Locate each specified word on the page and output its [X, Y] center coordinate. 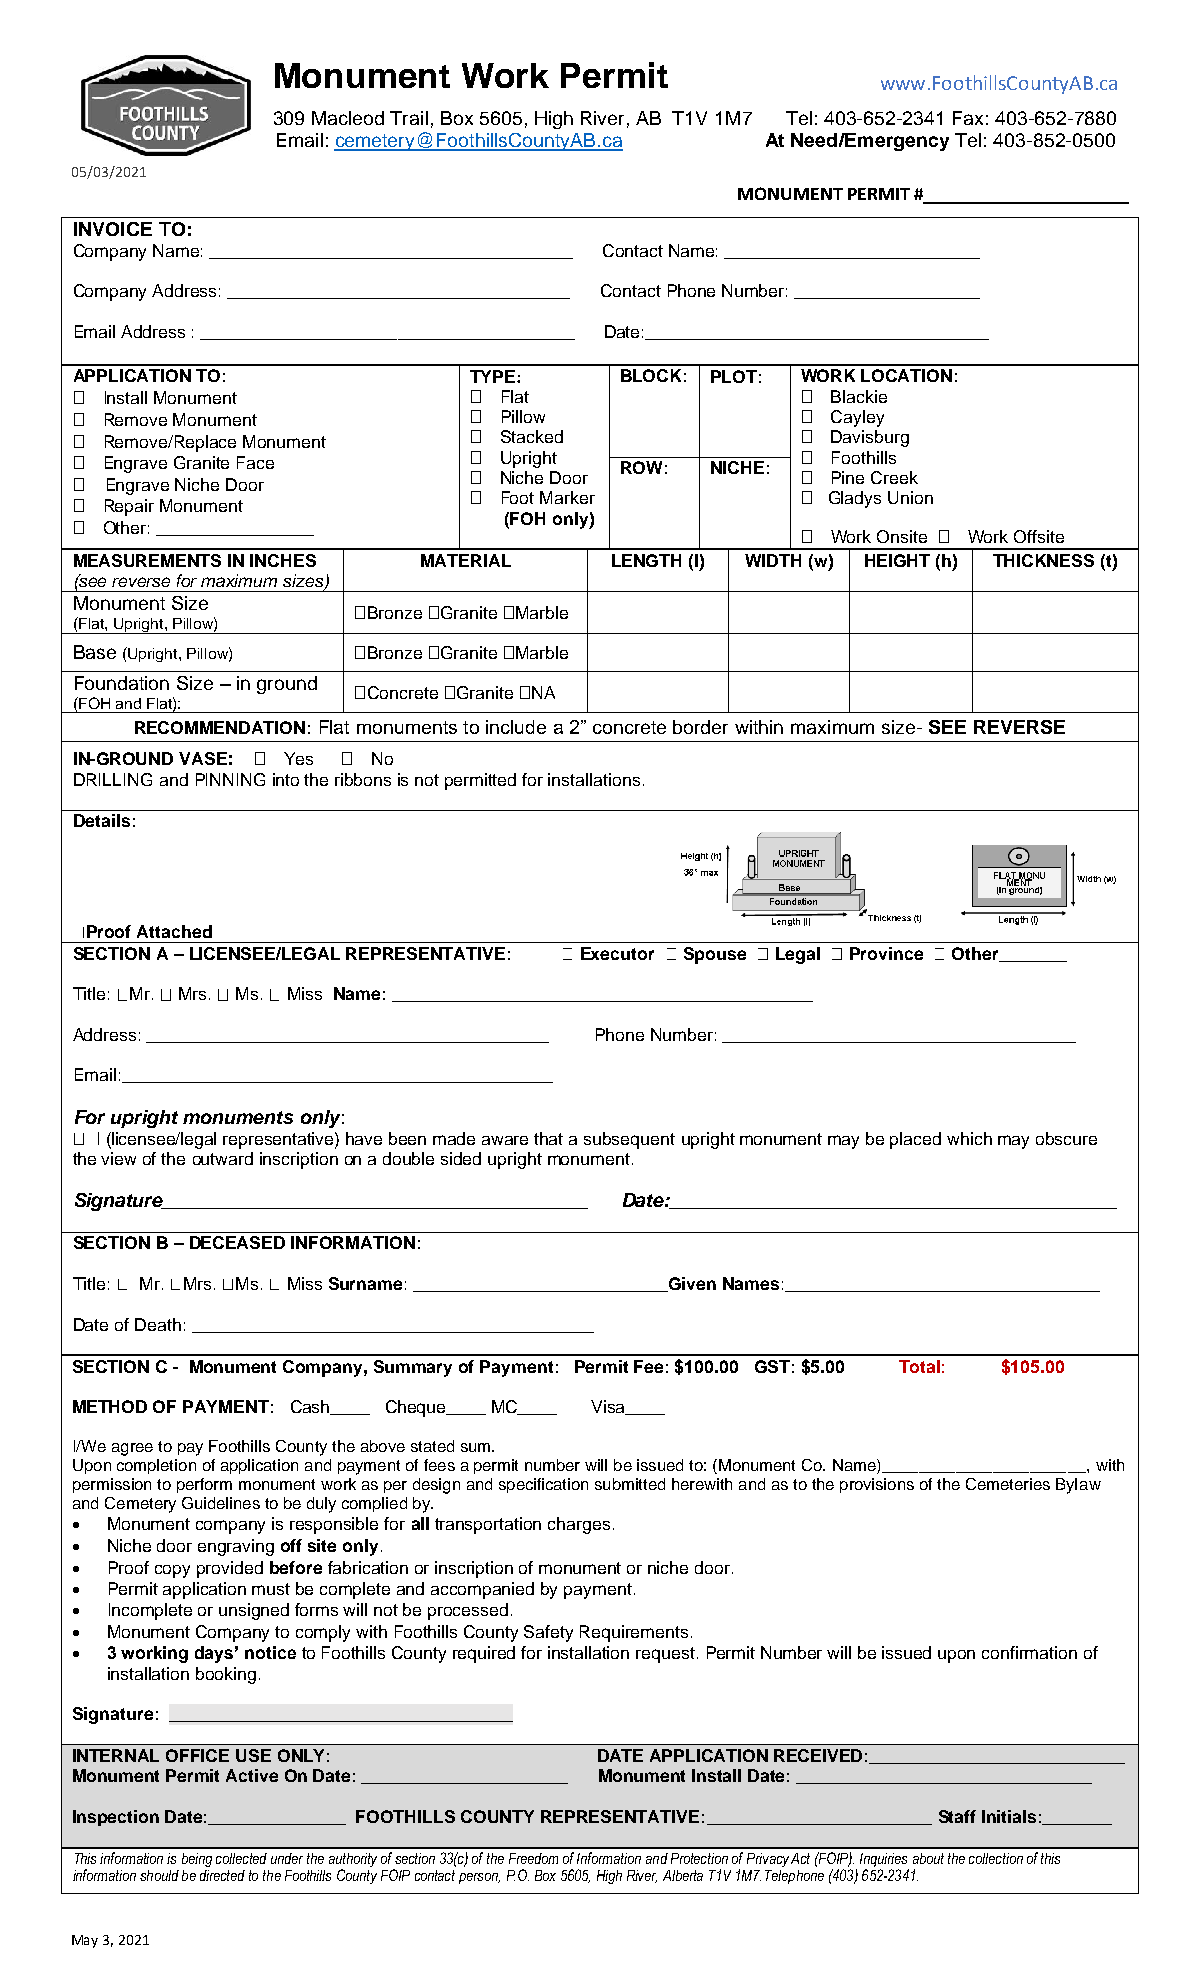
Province [886, 953]
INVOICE [113, 229]
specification [543, 1485]
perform [204, 1485]
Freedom [533, 1858]
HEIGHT [897, 560]
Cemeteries [1008, 1484]
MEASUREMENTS [147, 560]
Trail [409, 118]
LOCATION [906, 375]
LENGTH [646, 560]
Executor [617, 953]
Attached [174, 931]
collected [241, 1858]
